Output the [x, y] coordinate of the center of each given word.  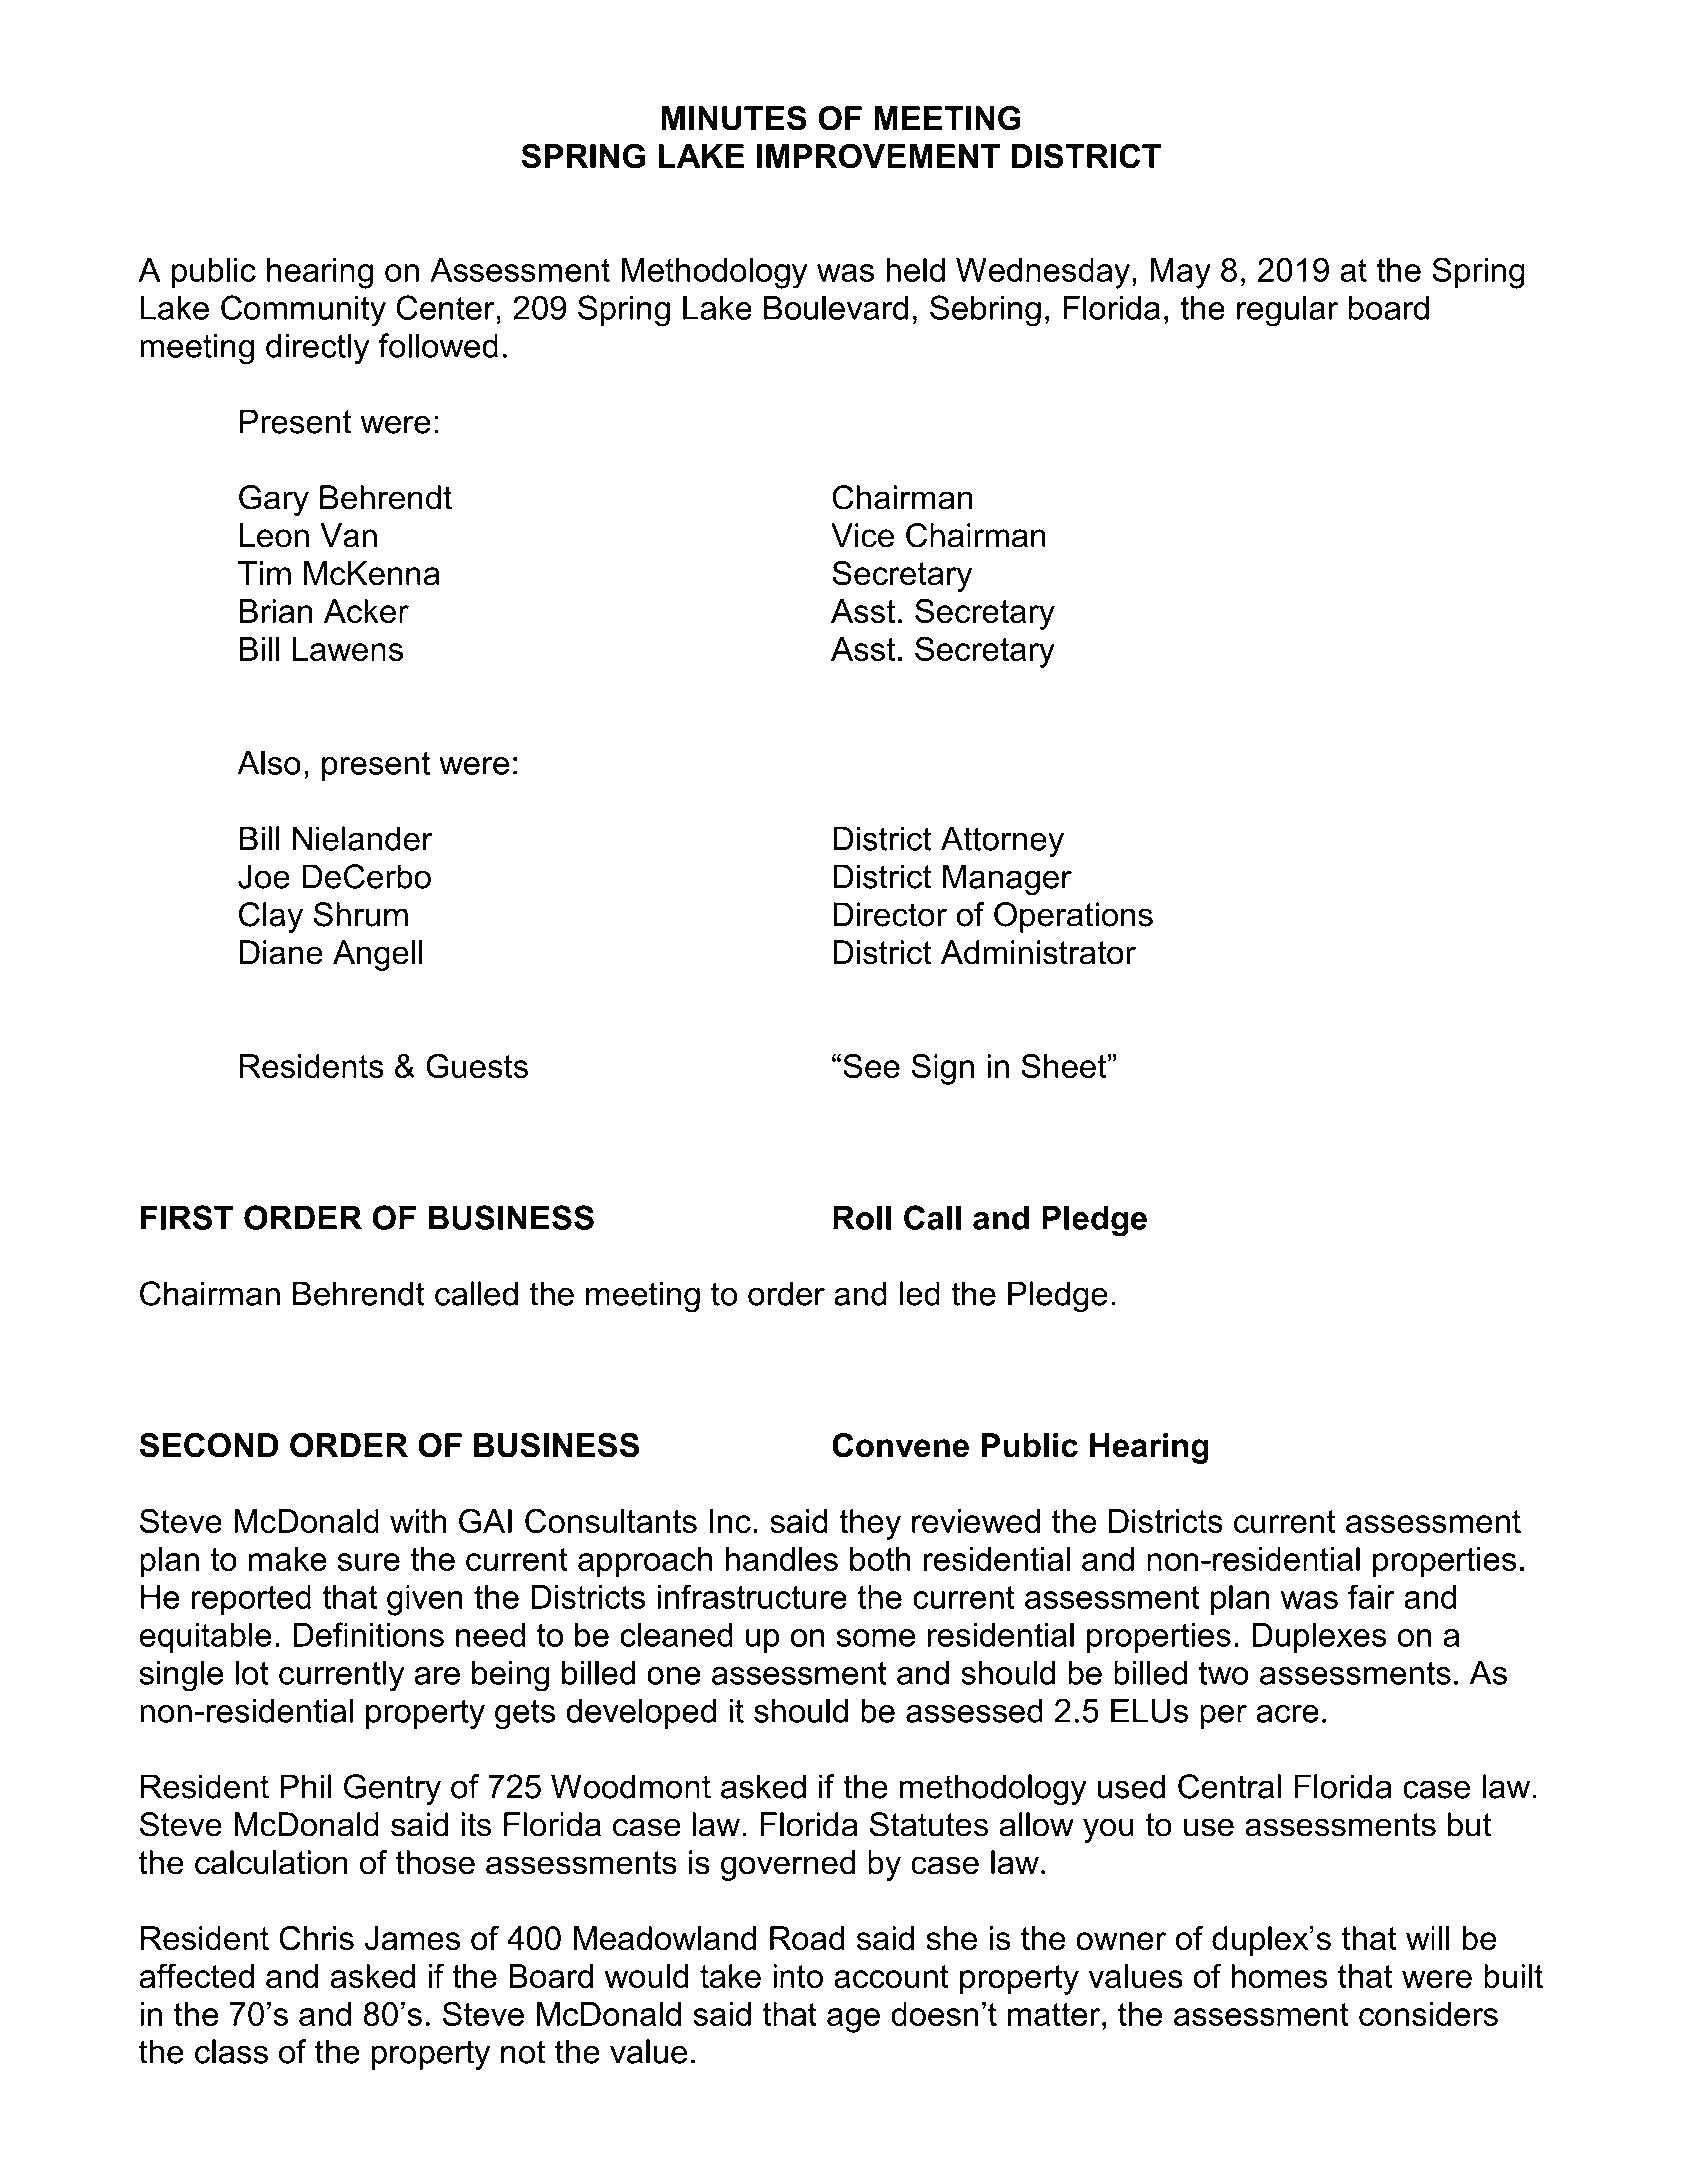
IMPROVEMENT [878, 156]
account [891, 1976]
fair [1371, 1596]
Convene [900, 1445]
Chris [316, 1938]
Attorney [1002, 842]
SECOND [208, 1445]
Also [269, 762]
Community [303, 311]
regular [1287, 311]
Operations [1073, 917]
